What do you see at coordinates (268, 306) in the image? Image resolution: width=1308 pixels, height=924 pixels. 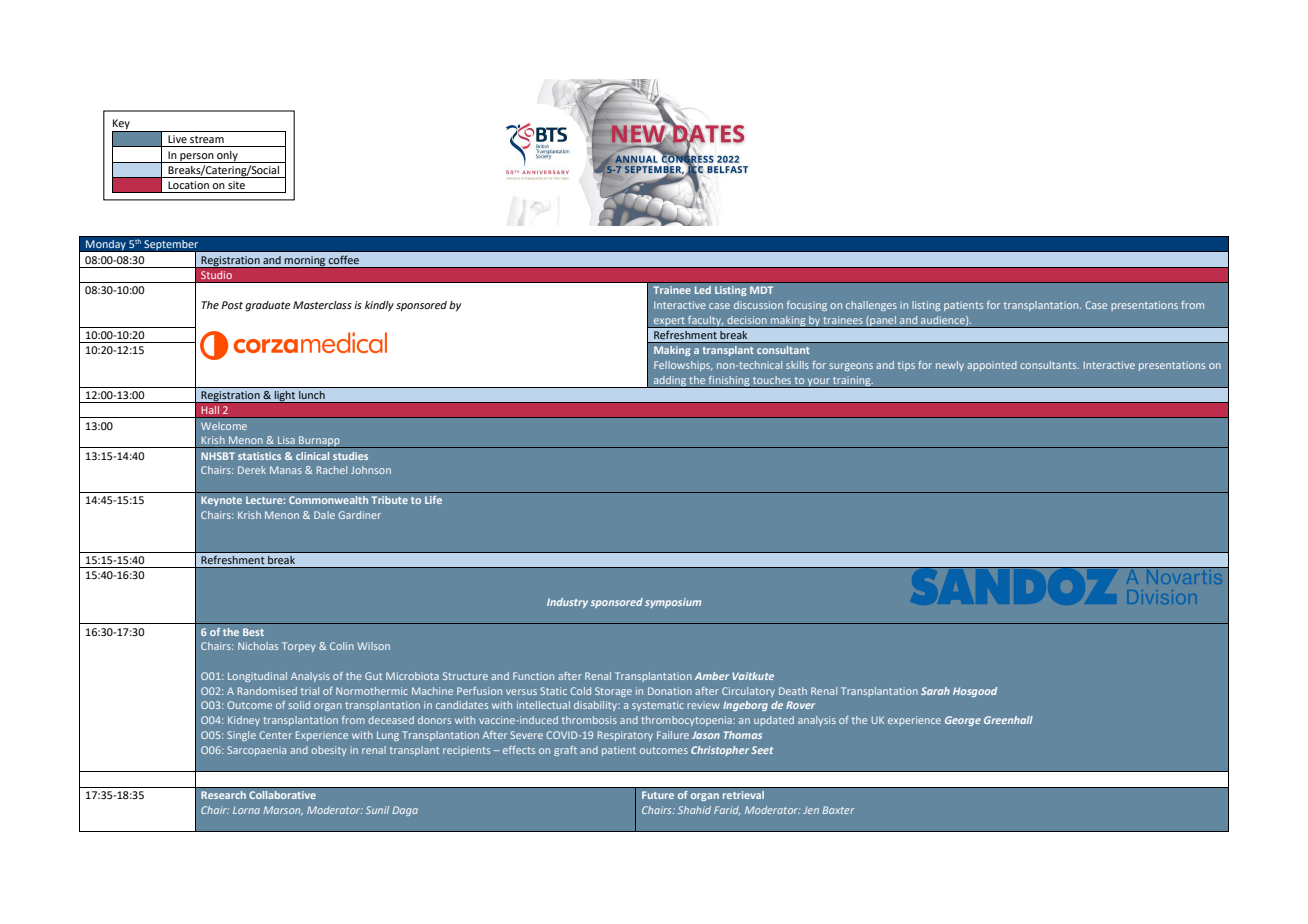 I see `graduate` at bounding box center [268, 306].
